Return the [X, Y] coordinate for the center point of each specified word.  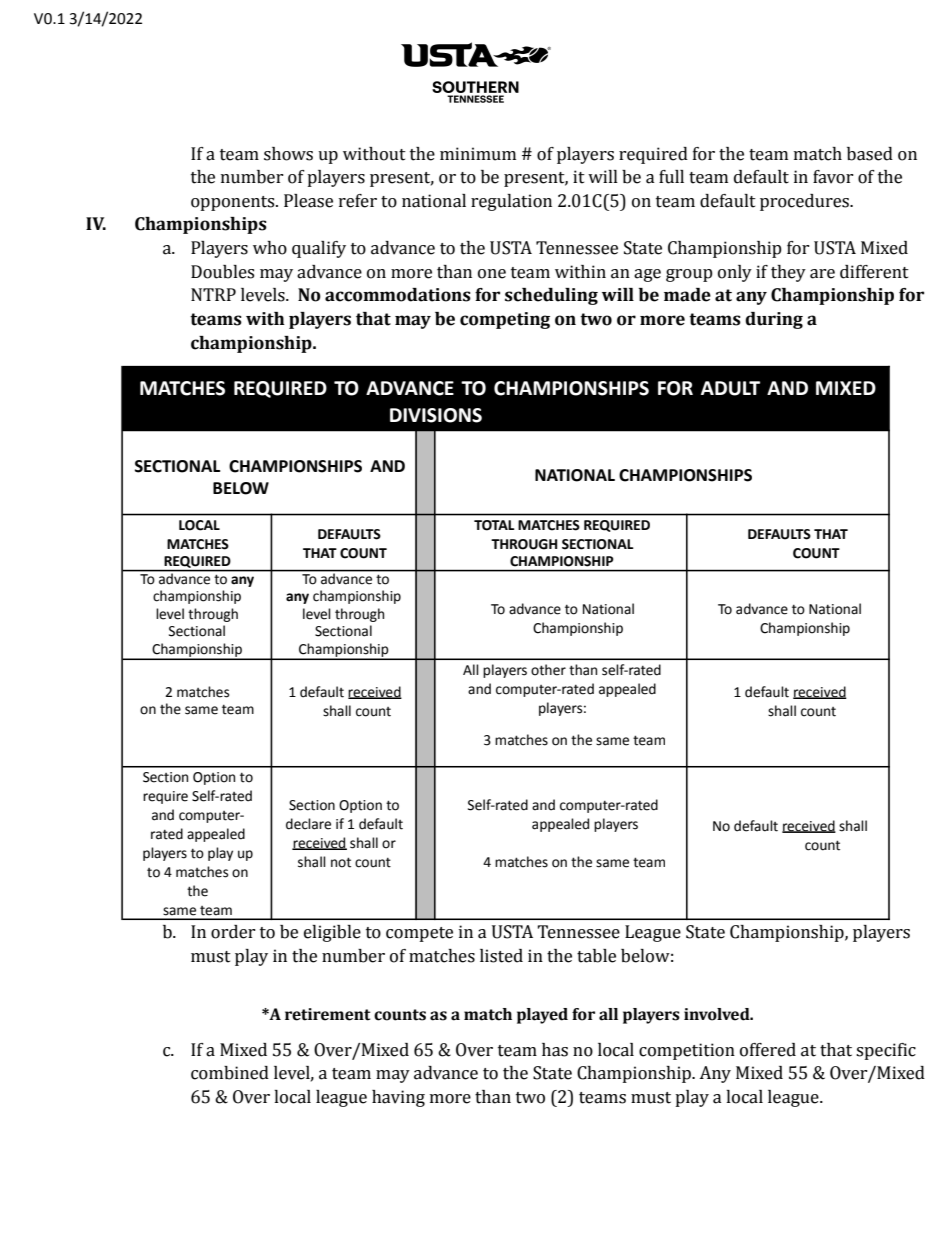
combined [230, 1073]
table [596, 956]
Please [308, 201]
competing [505, 320]
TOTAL [494, 525]
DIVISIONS [436, 415]
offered [768, 1050]
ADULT [730, 388]
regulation [511, 202]
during [774, 320]
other [548, 670]
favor [833, 177]
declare [308, 824]
